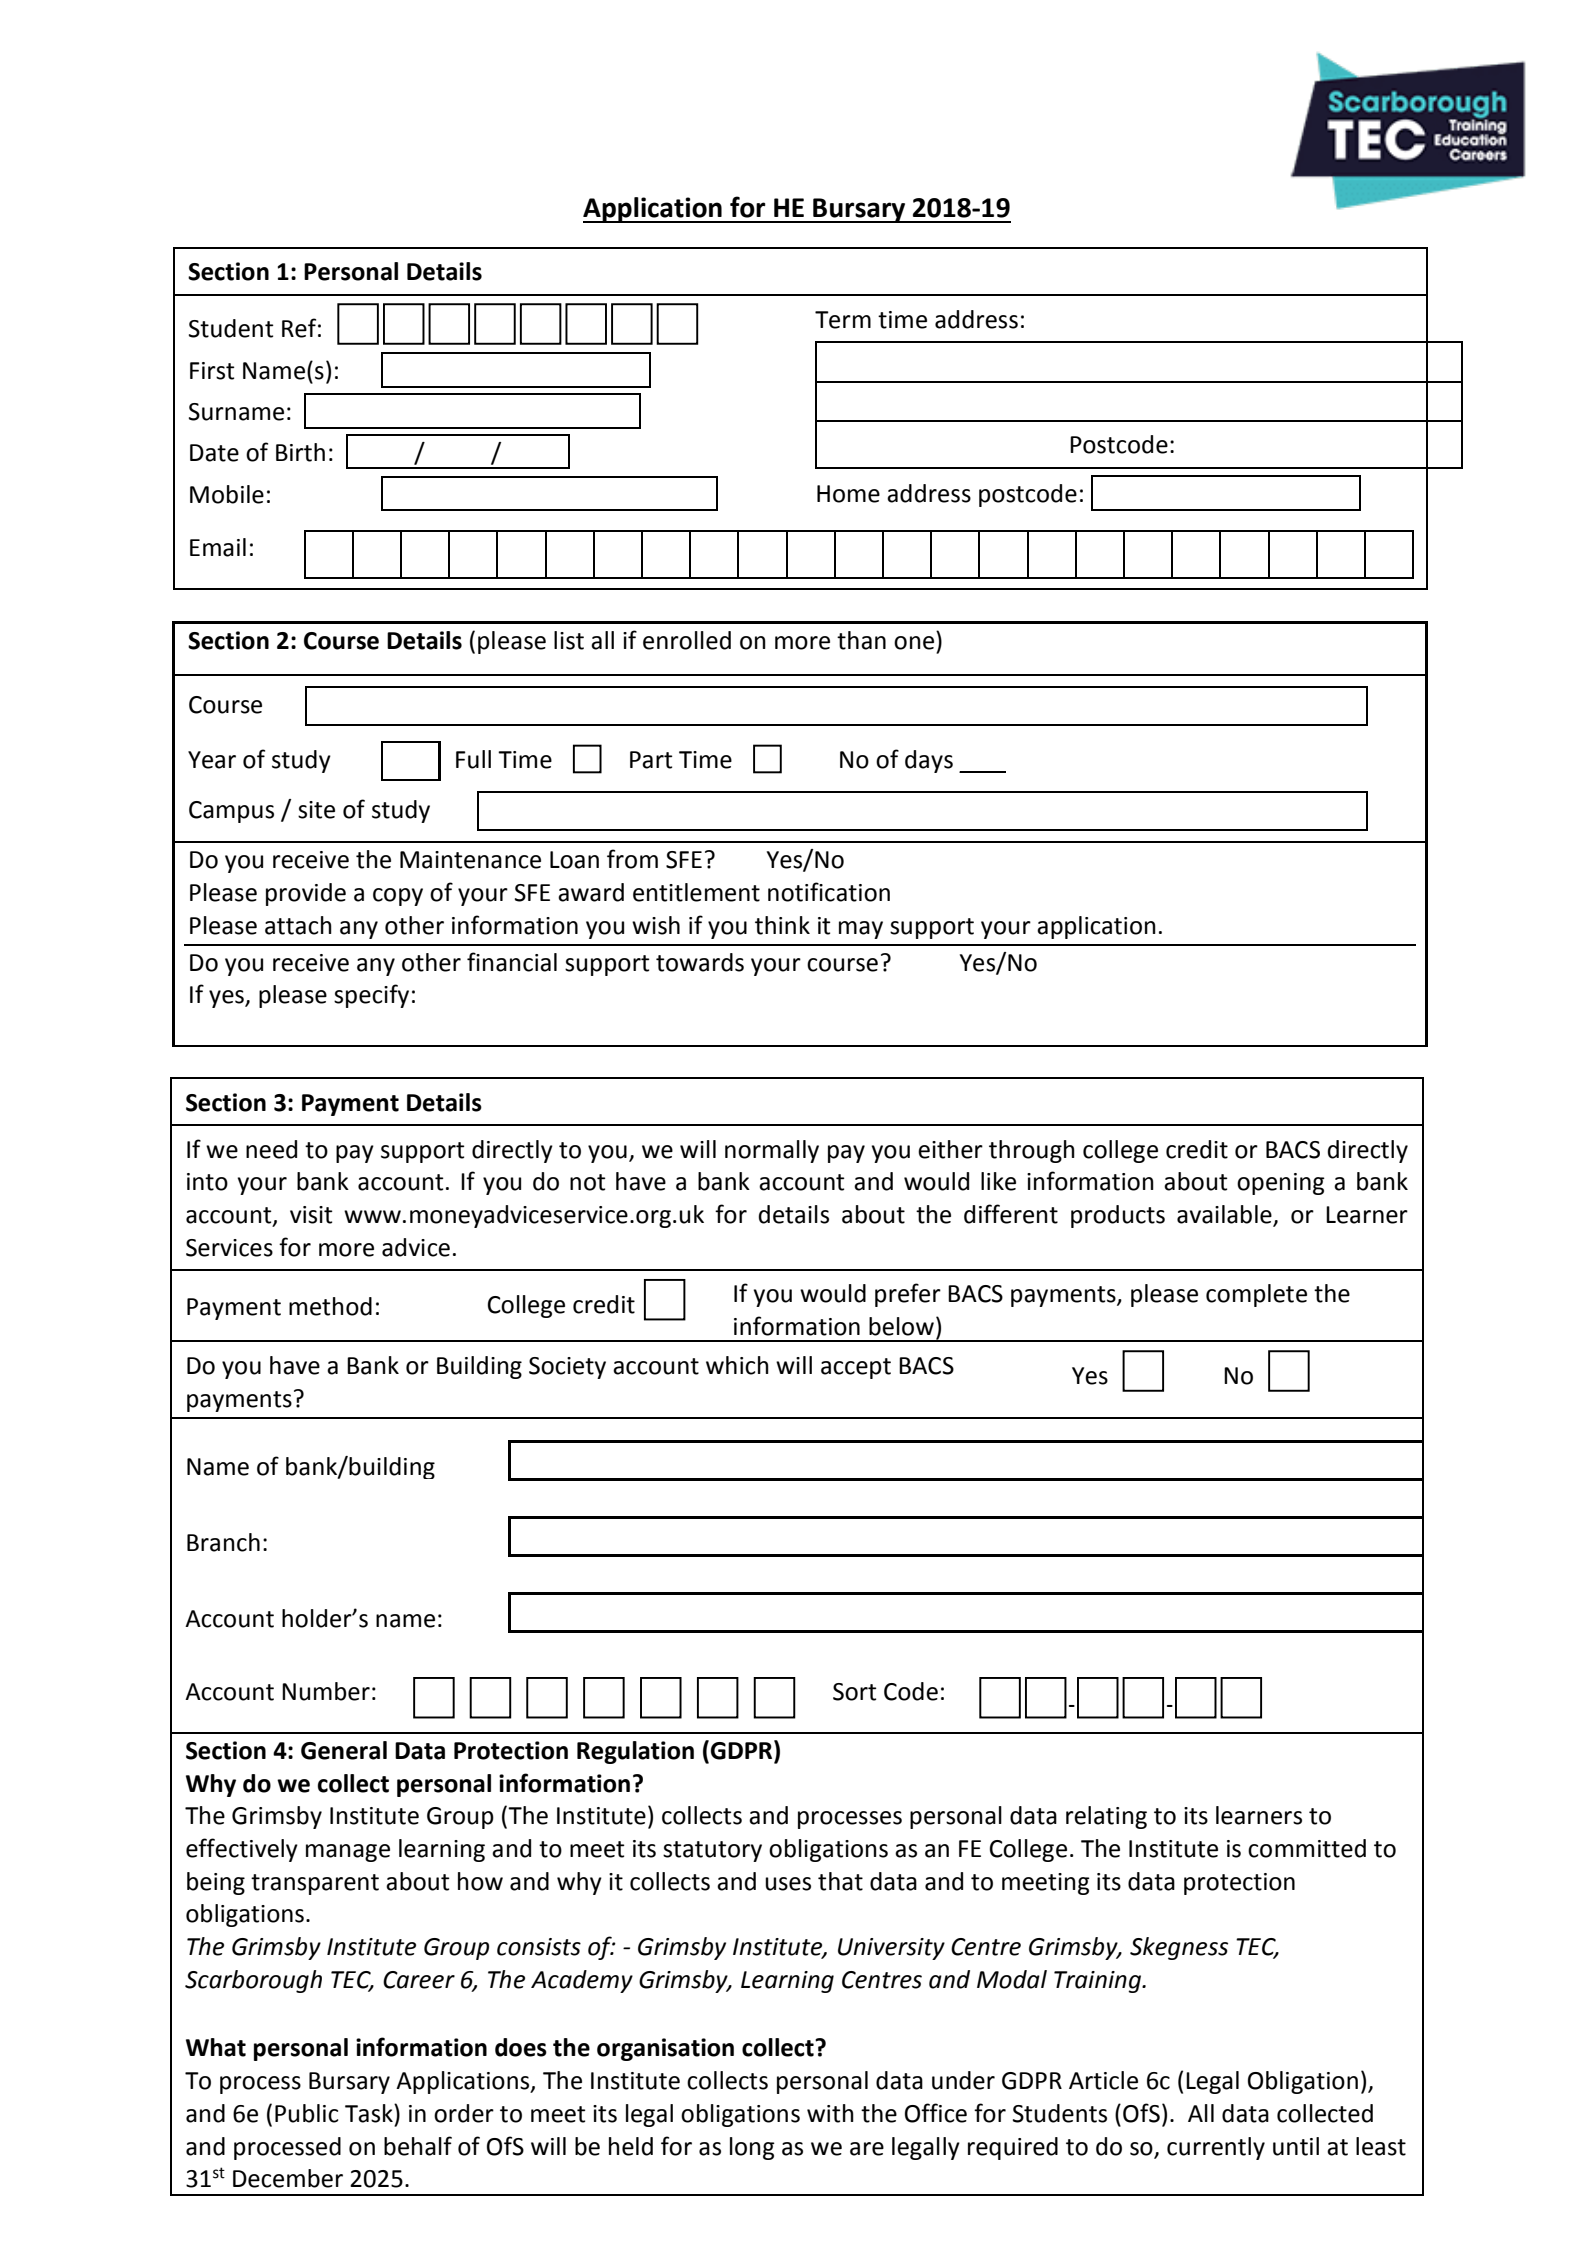 The height and width of the page is (2254, 1594). I want to click on Home, so click(848, 494).
